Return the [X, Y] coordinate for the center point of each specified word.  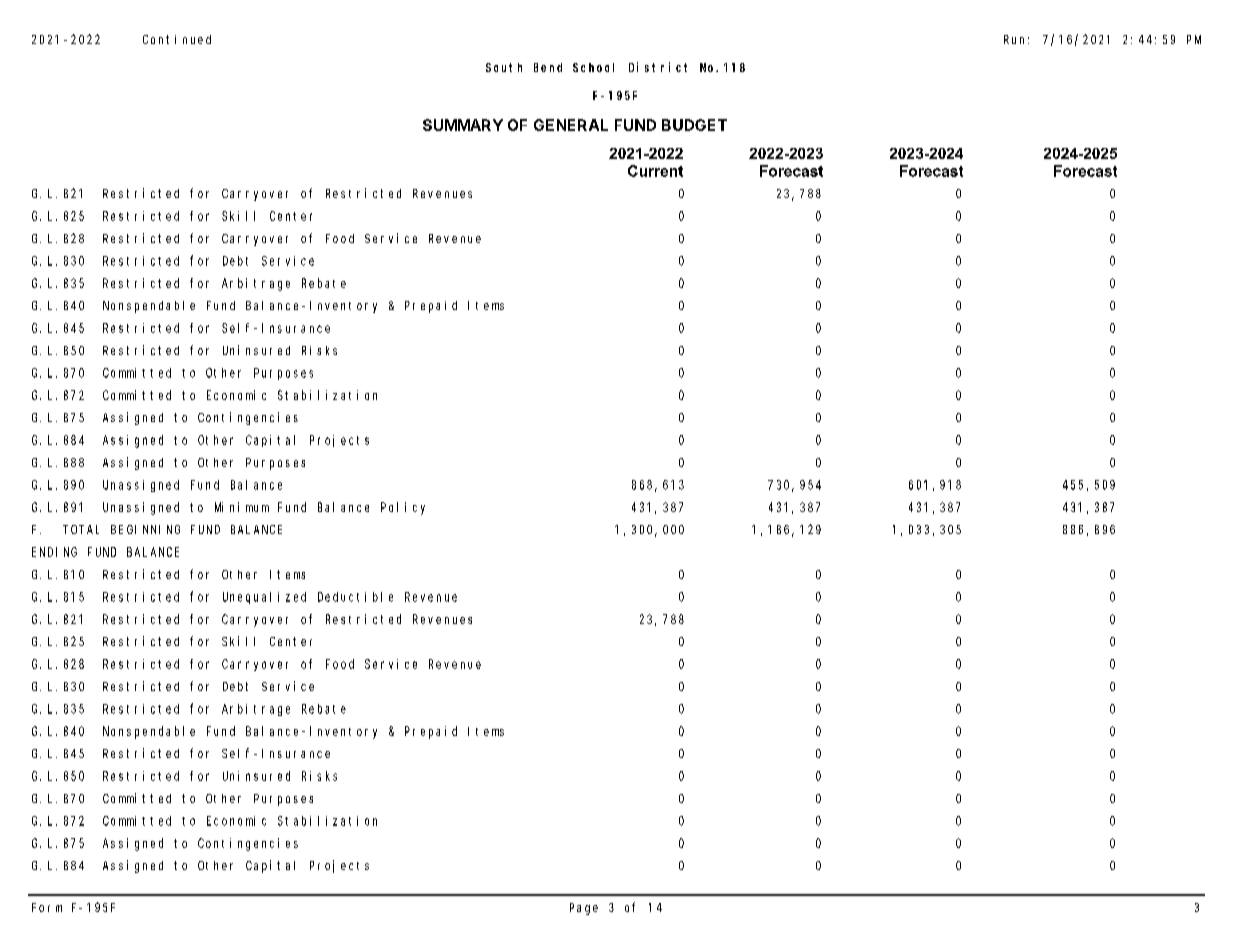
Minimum [242, 507]
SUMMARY [463, 125]
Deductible [355, 597]
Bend [548, 67]
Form [47, 907]
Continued [177, 39]
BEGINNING [145, 529]
